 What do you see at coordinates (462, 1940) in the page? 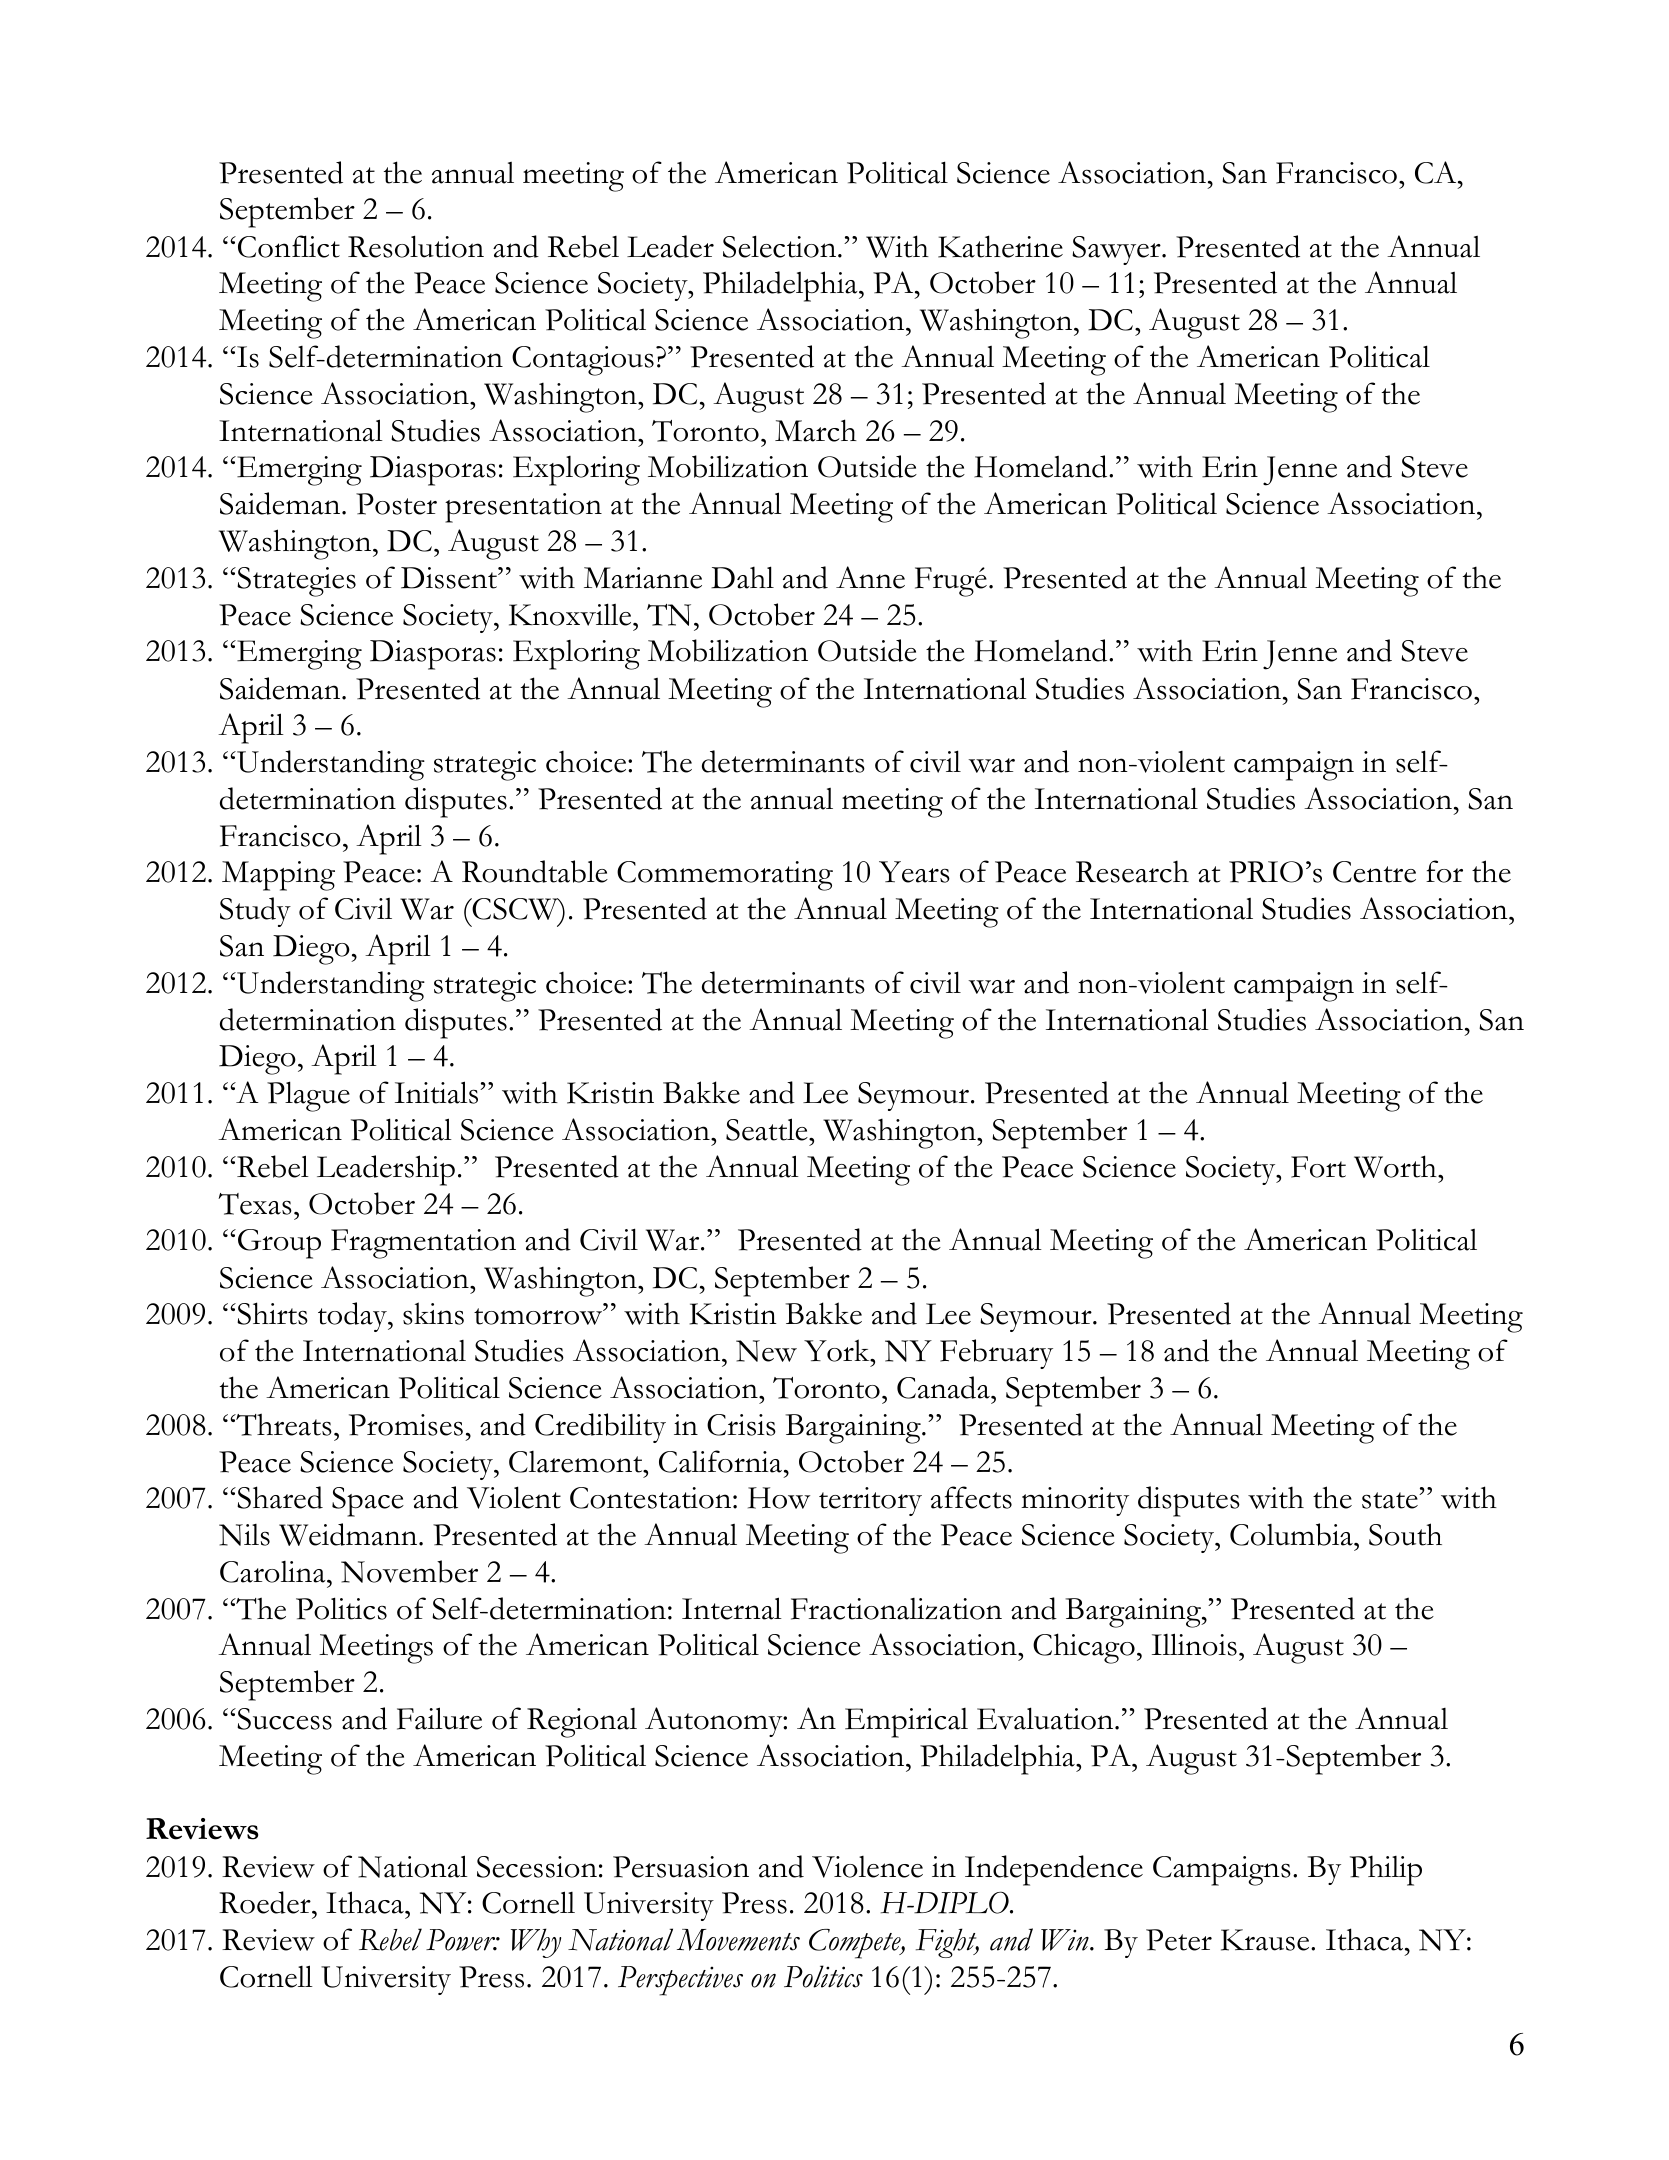
I see `Power` at bounding box center [462, 1940].
